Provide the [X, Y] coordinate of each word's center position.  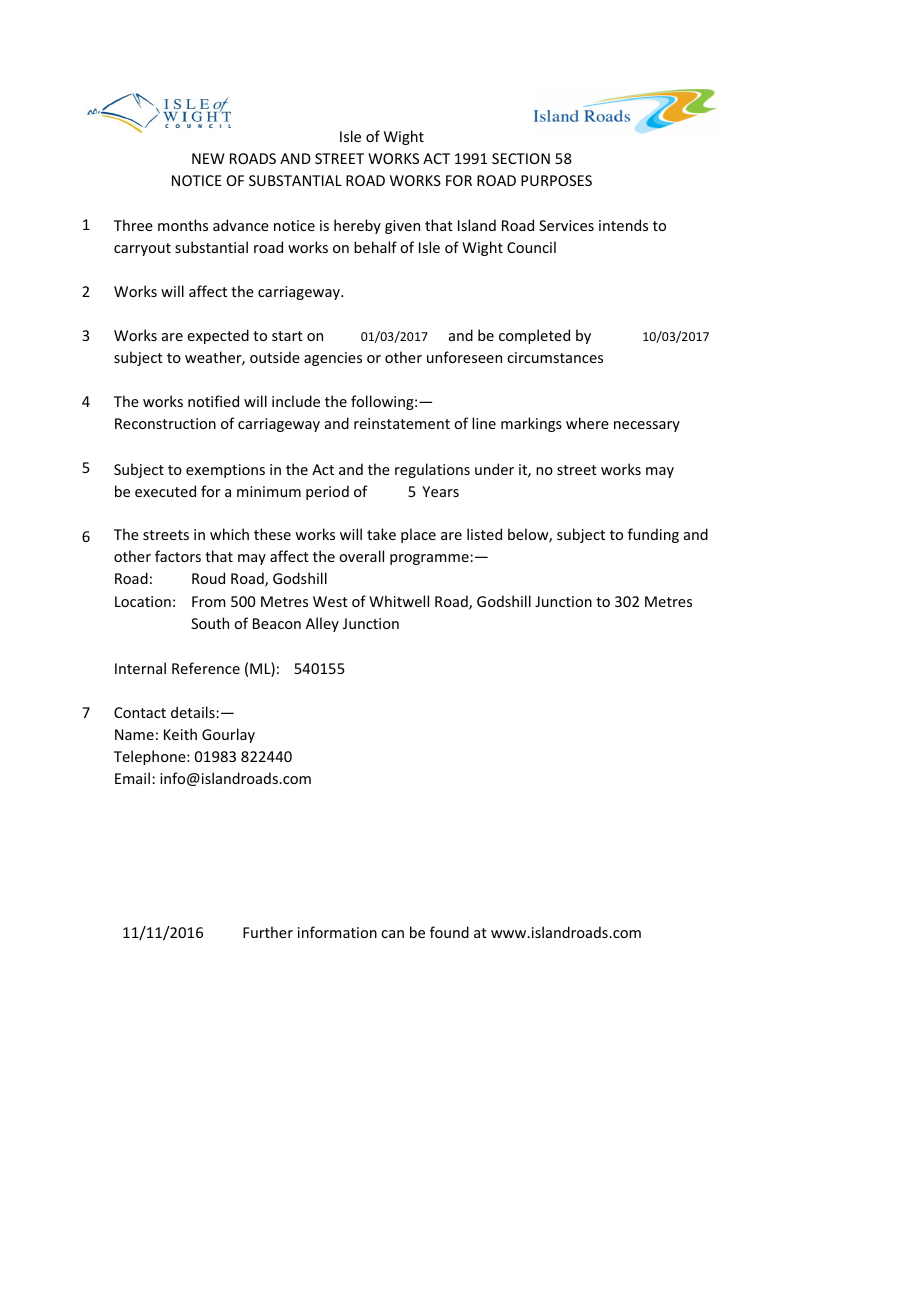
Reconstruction [165, 423]
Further [268, 932]
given [402, 227]
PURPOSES [556, 180]
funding [653, 535]
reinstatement [402, 423]
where [587, 423]
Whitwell [399, 601]
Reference [206, 668]
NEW [208, 158]
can [392, 934]
